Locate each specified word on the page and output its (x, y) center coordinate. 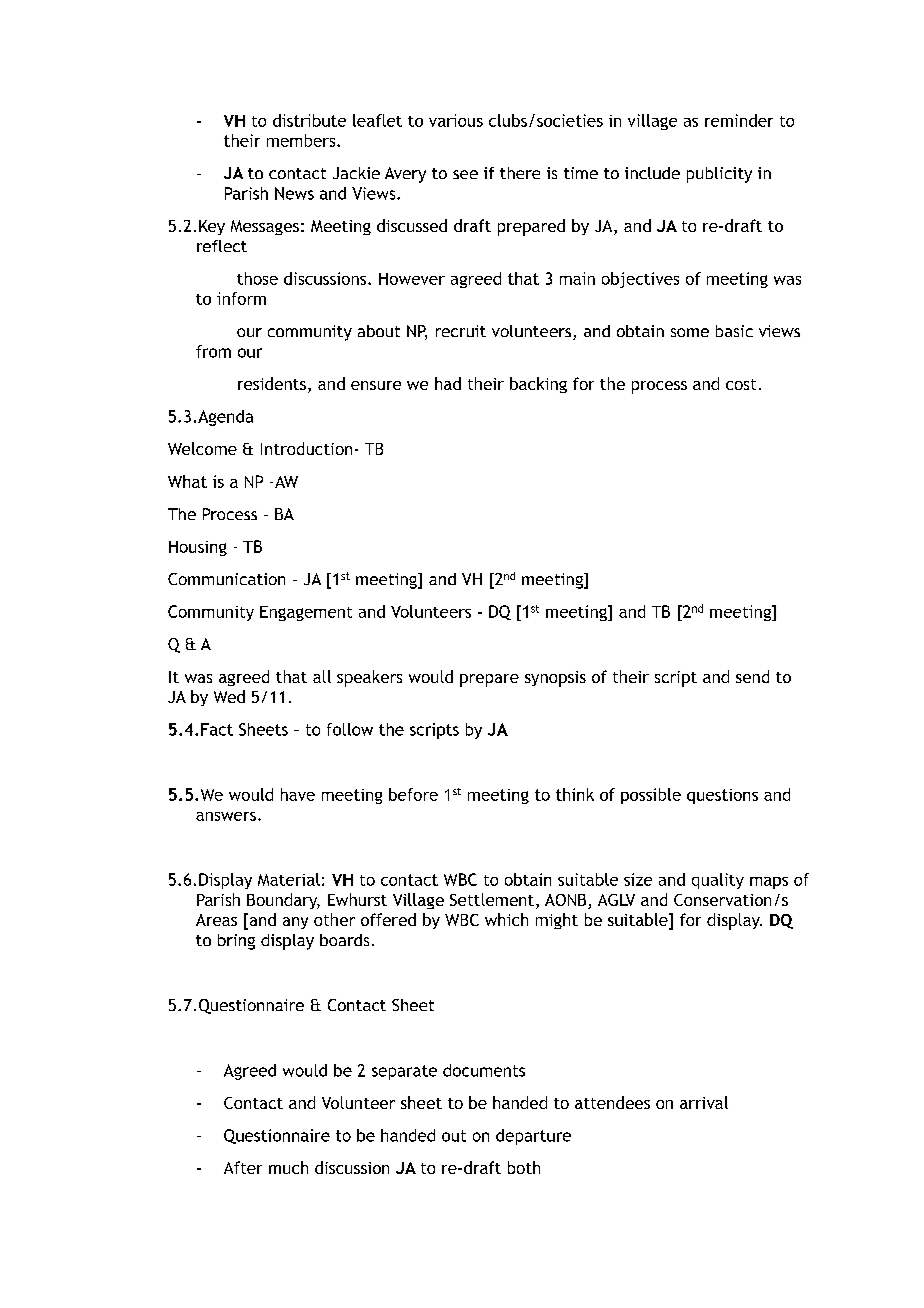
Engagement (306, 613)
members (302, 140)
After (243, 1167)
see (465, 174)
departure (533, 1137)
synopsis (555, 679)
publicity (719, 175)
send (752, 676)
